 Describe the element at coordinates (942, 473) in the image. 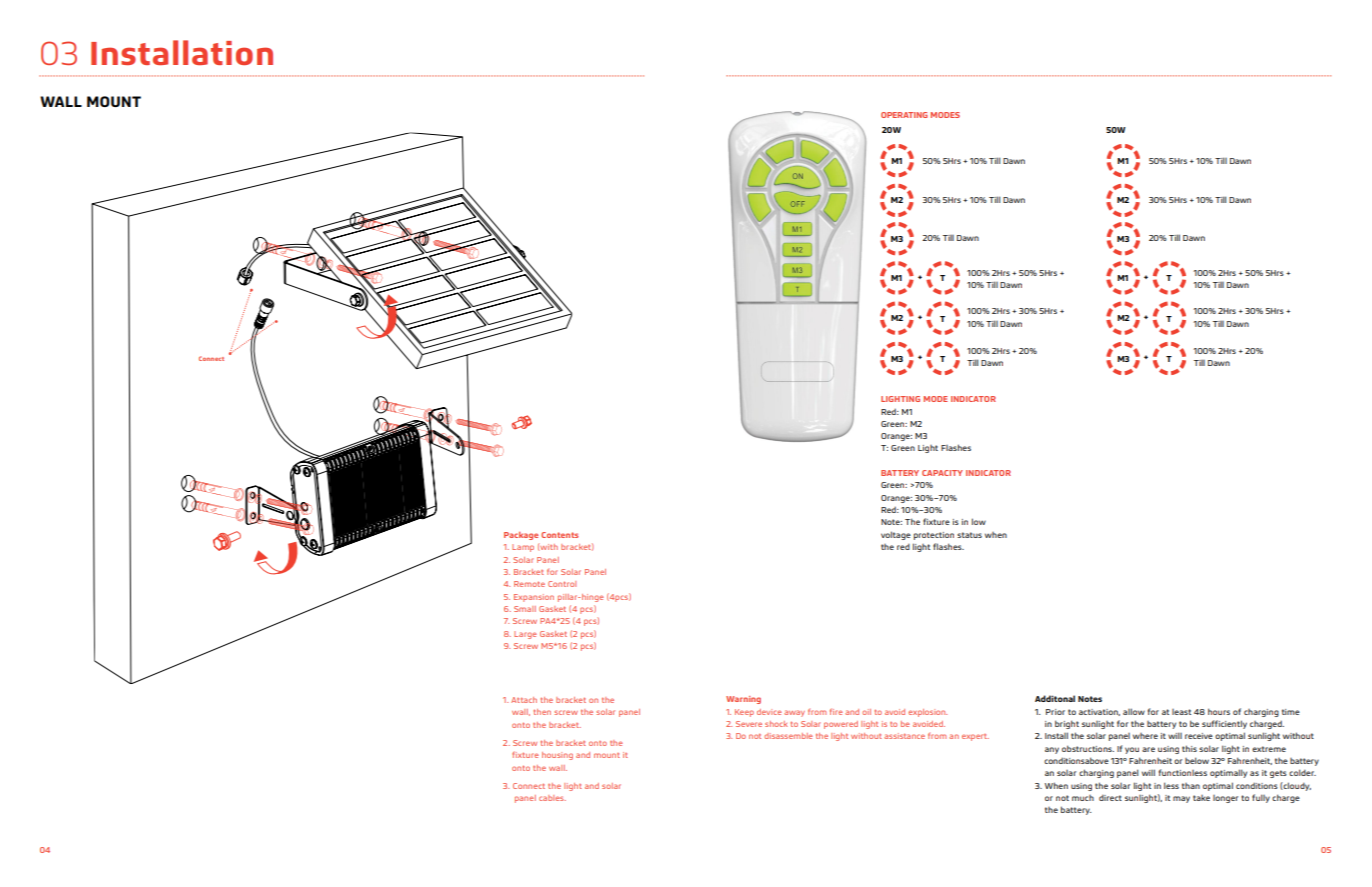

I see `CAPACITY` at that location.
